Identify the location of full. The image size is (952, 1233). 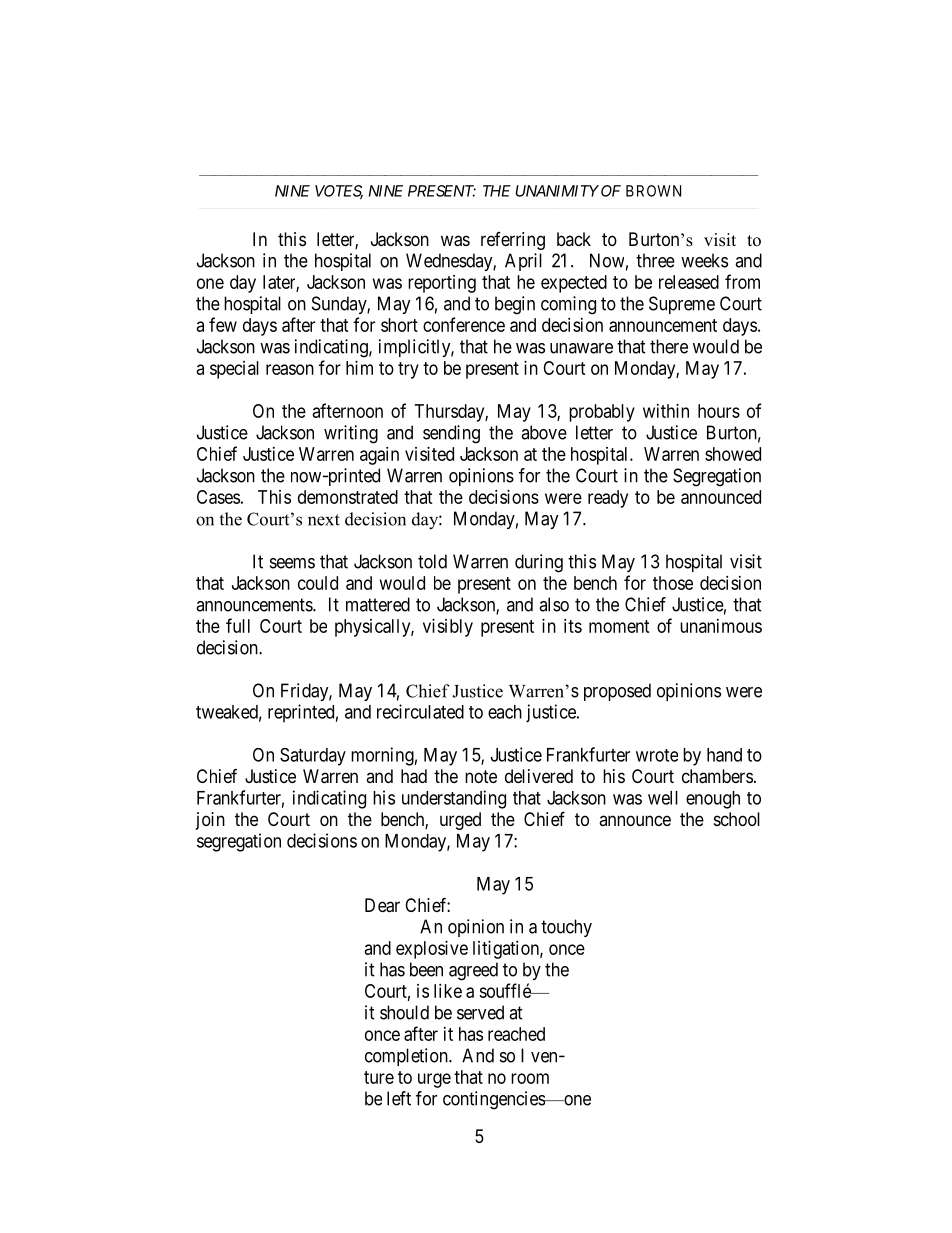
(238, 625).
